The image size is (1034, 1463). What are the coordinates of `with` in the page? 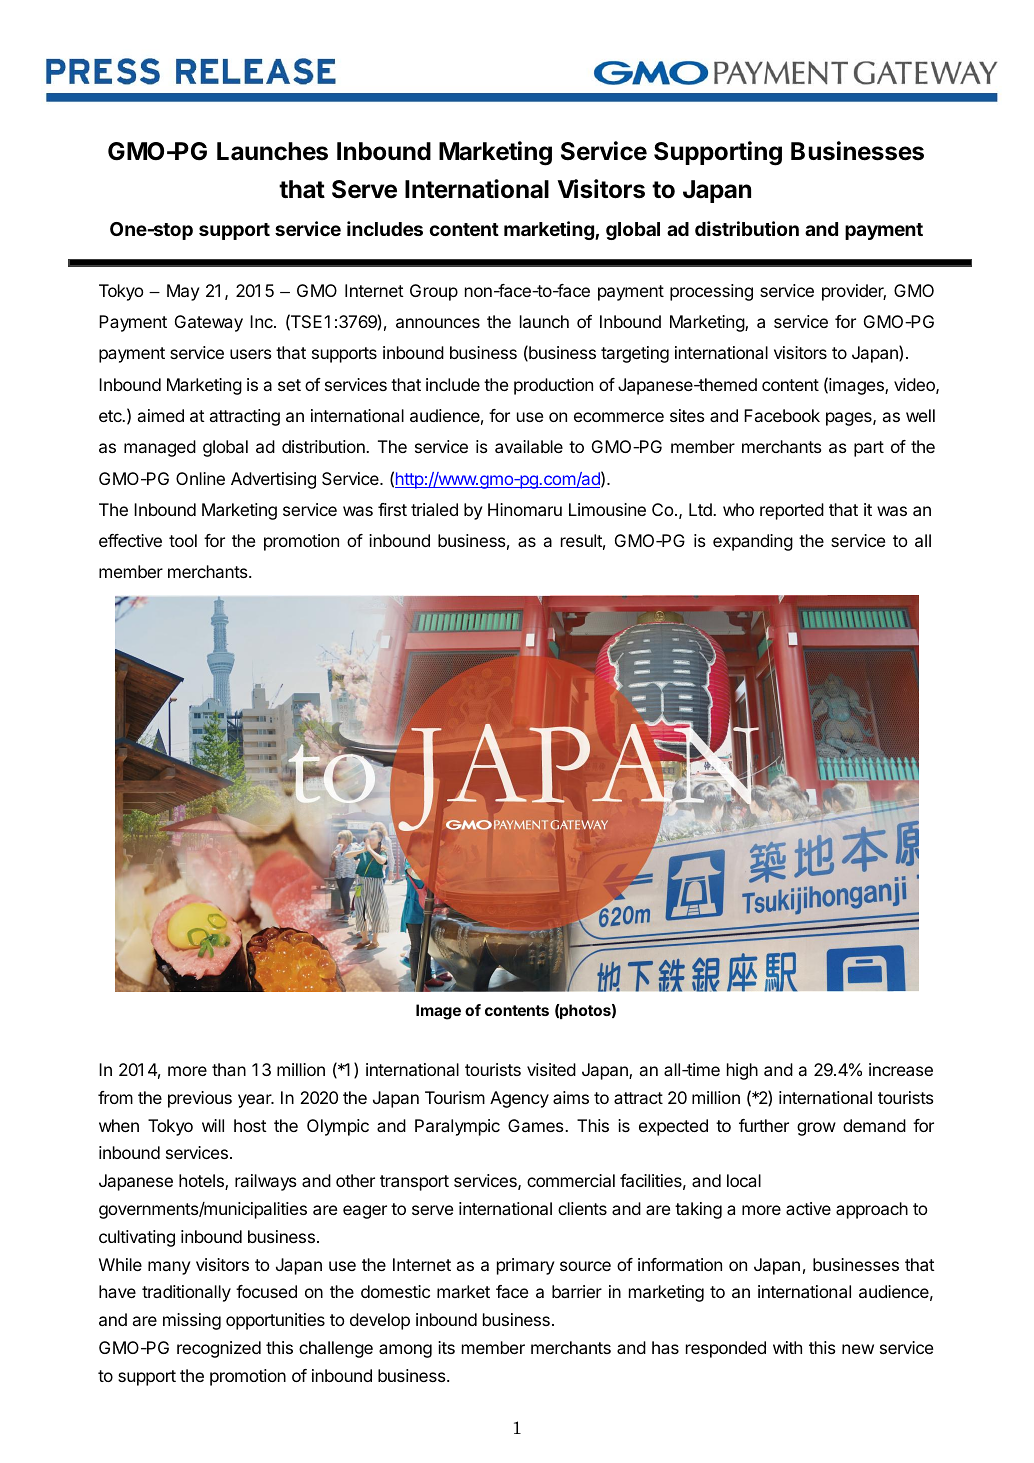 It's located at (787, 1347).
